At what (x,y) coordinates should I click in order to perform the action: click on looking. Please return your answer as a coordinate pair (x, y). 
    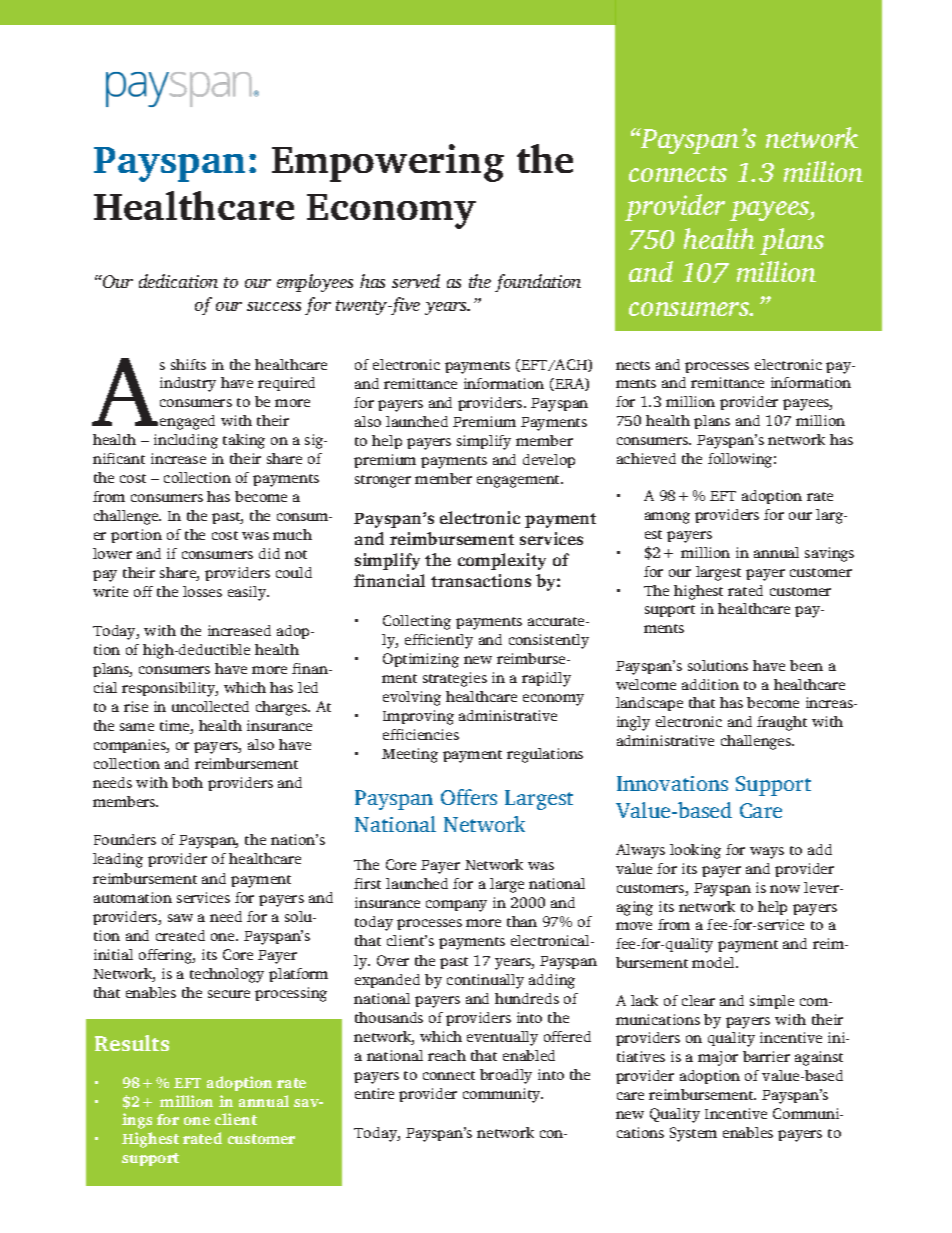
    Looking at the image, I should click on (695, 851).
